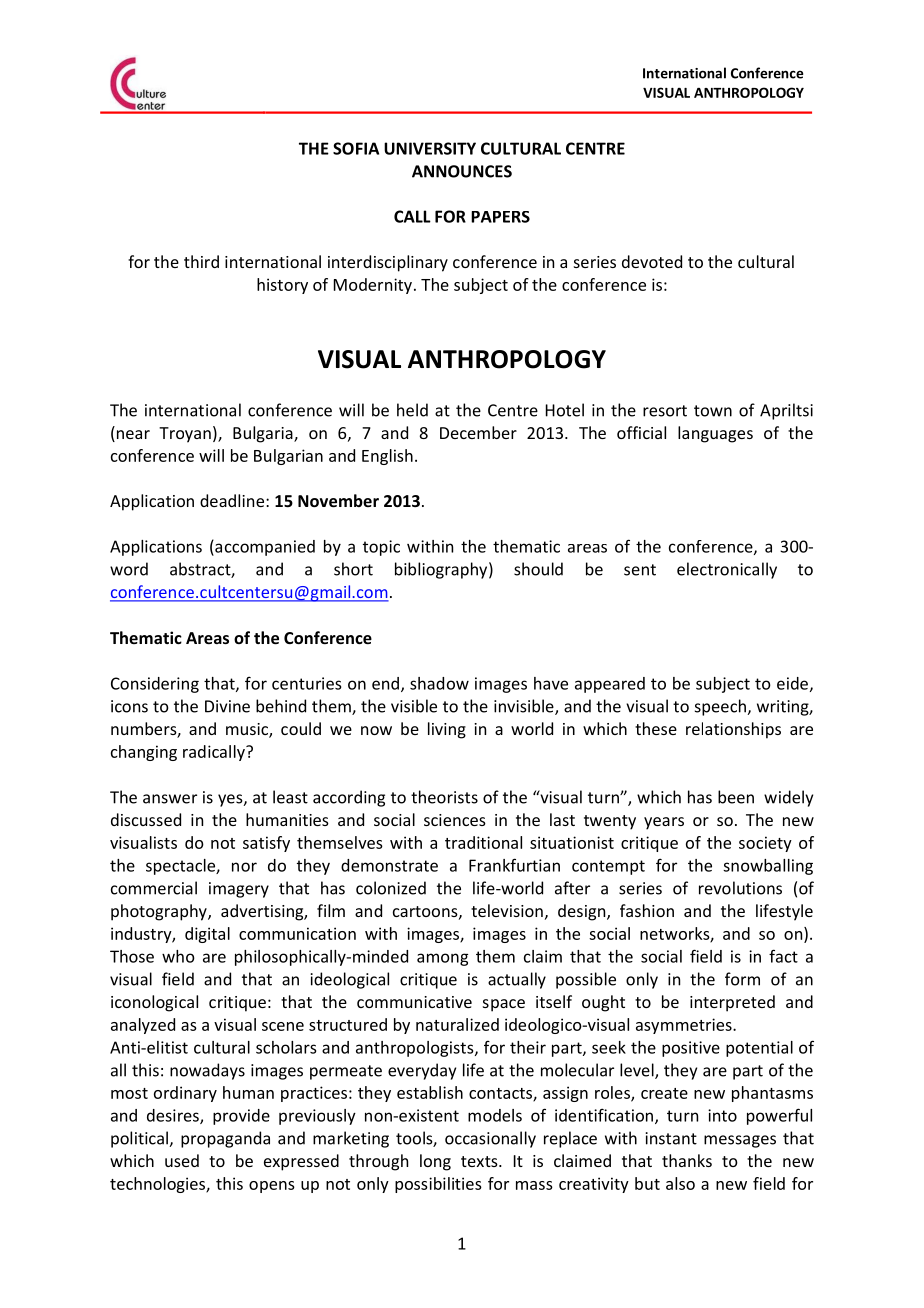  Describe the element at coordinates (227, 706) in the document. I see `Divine` at that location.
